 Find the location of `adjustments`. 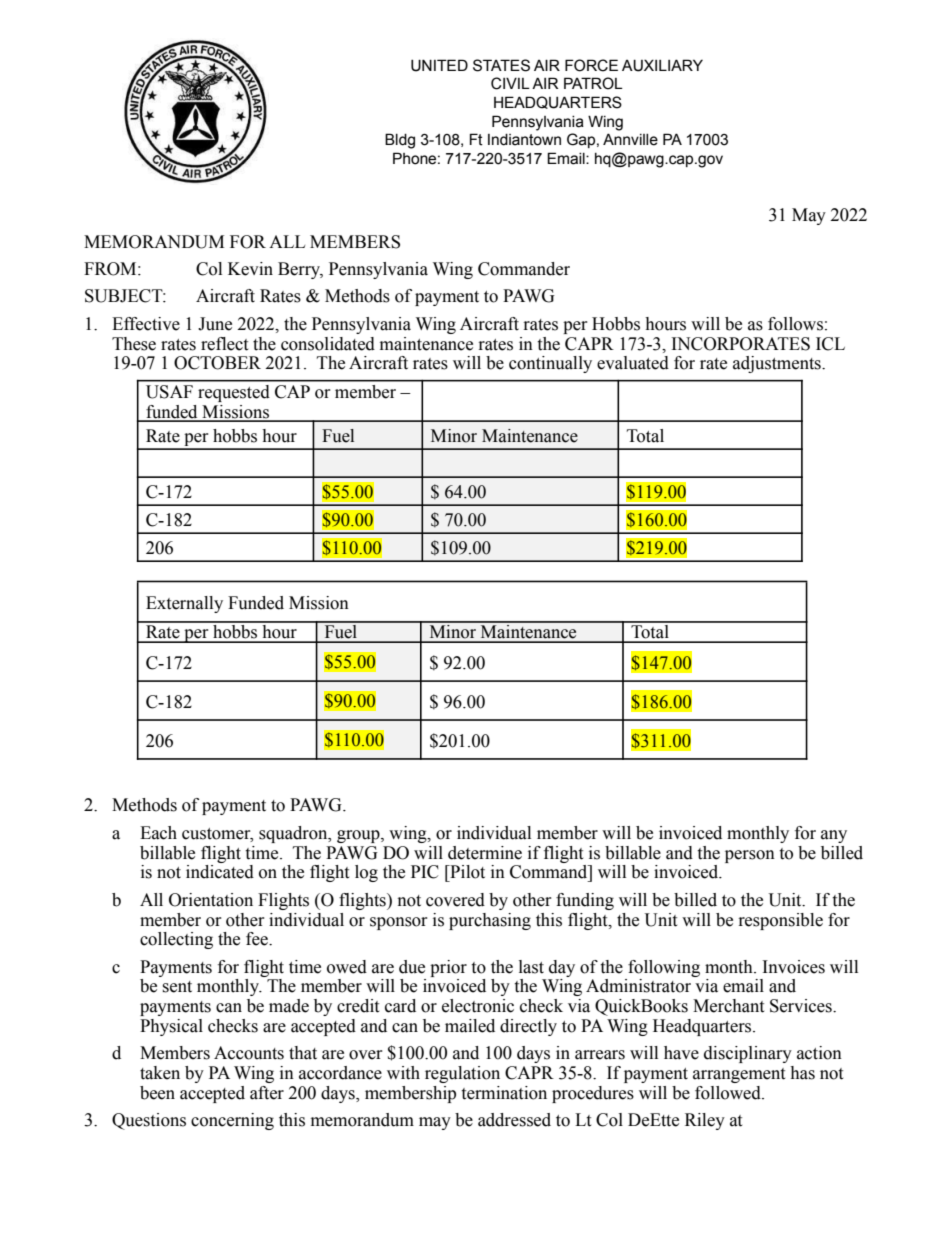

adjustments is located at coordinates (778, 364).
